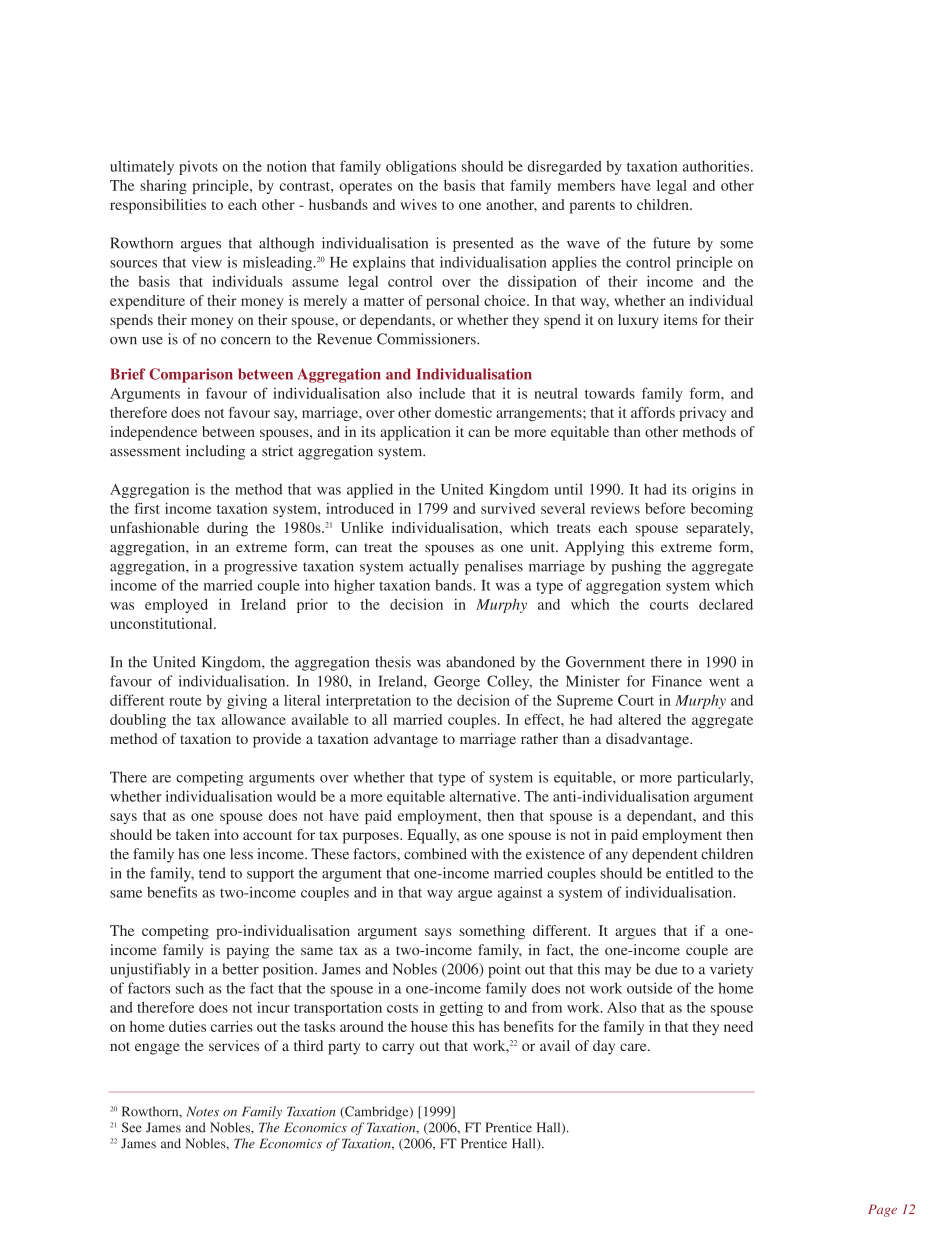 Image resolution: width=952 pixels, height=1251 pixels. What do you see at coordinates (882, 1210) in the screenshot?
I see `Page` at bounding box center [882, 1210].
